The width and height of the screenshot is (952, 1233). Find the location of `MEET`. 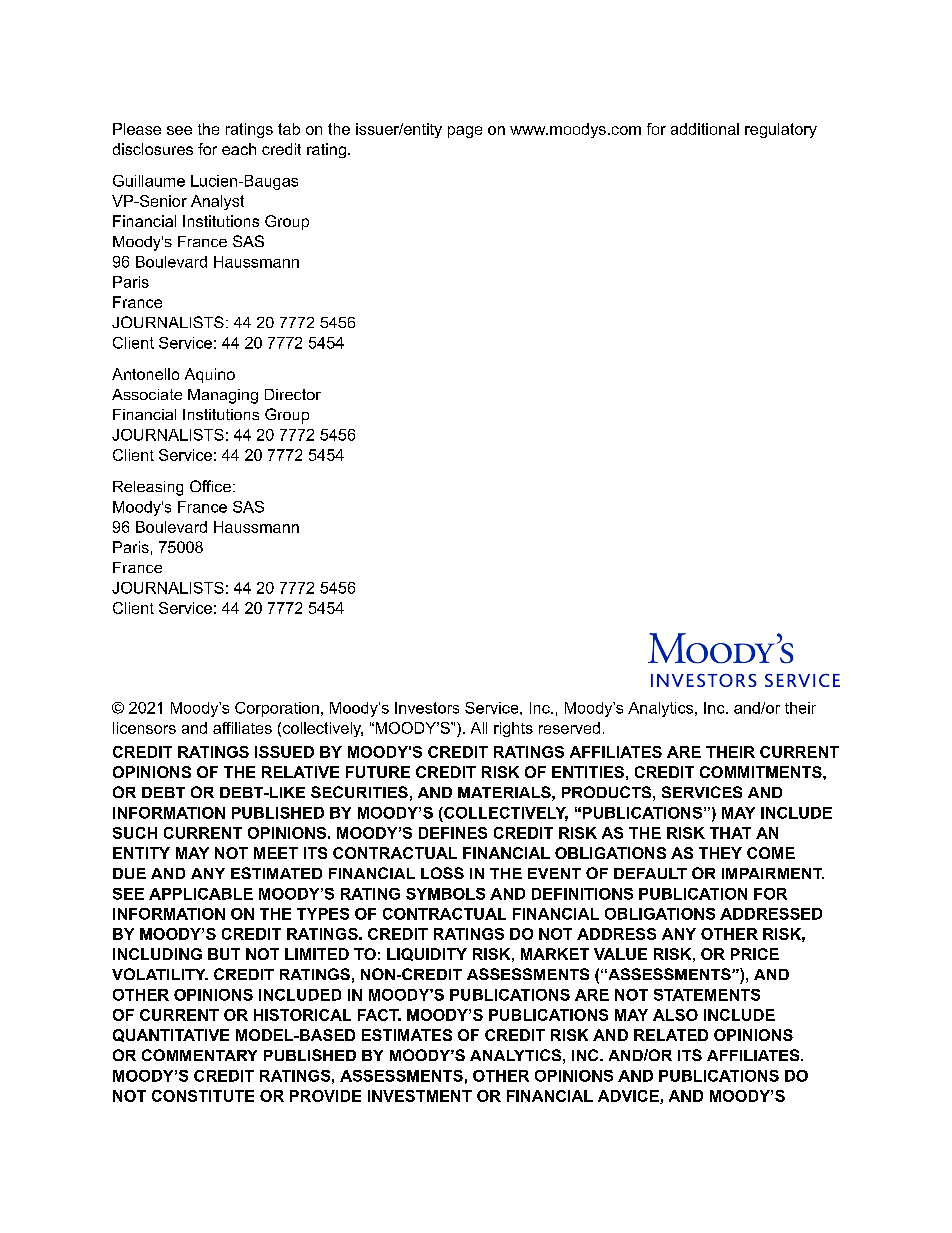

MEET is located at coordinates (276, 853).
